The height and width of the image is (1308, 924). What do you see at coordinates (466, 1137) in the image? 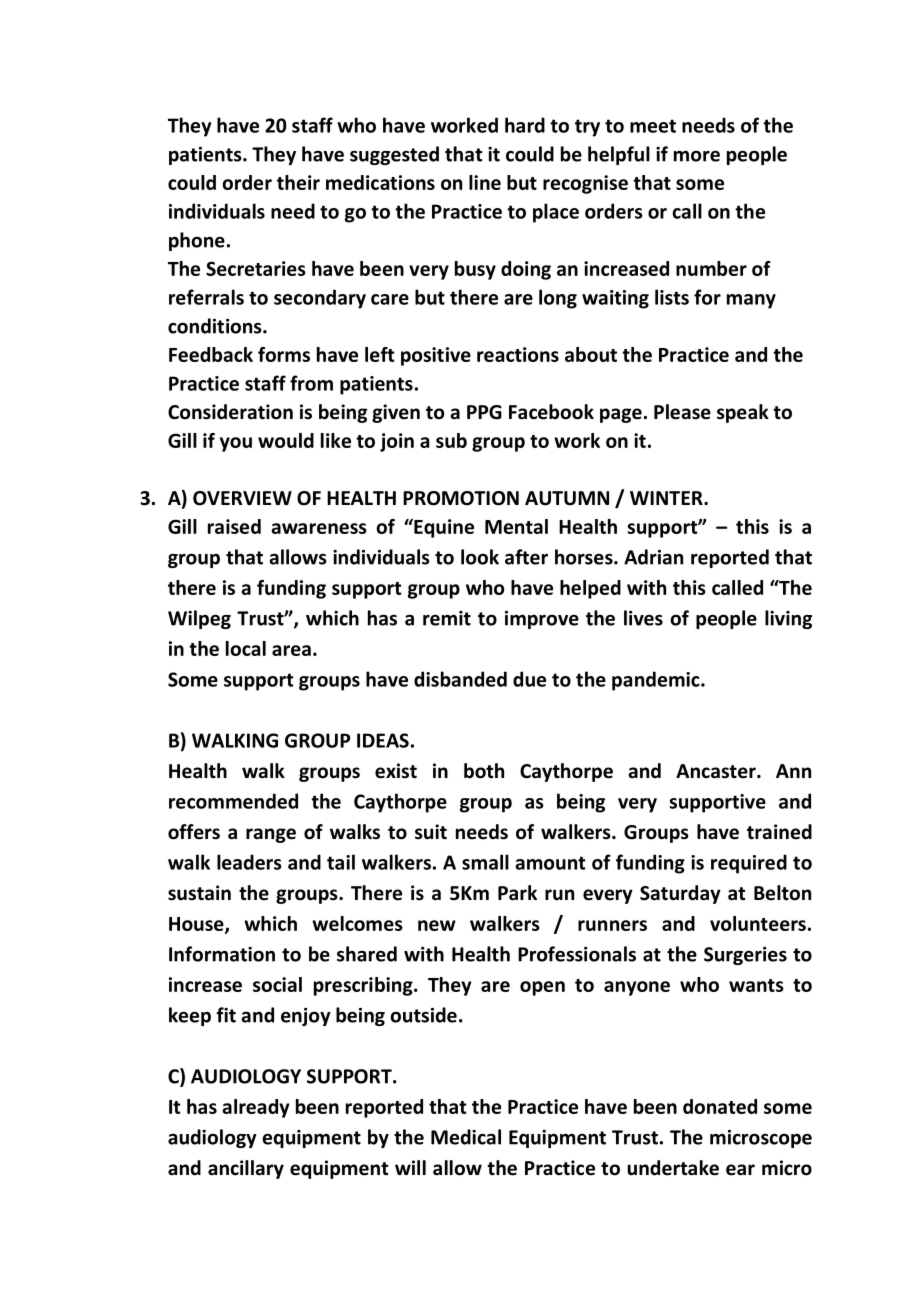
I see `Medical` at bounding box center [466, 1137].
